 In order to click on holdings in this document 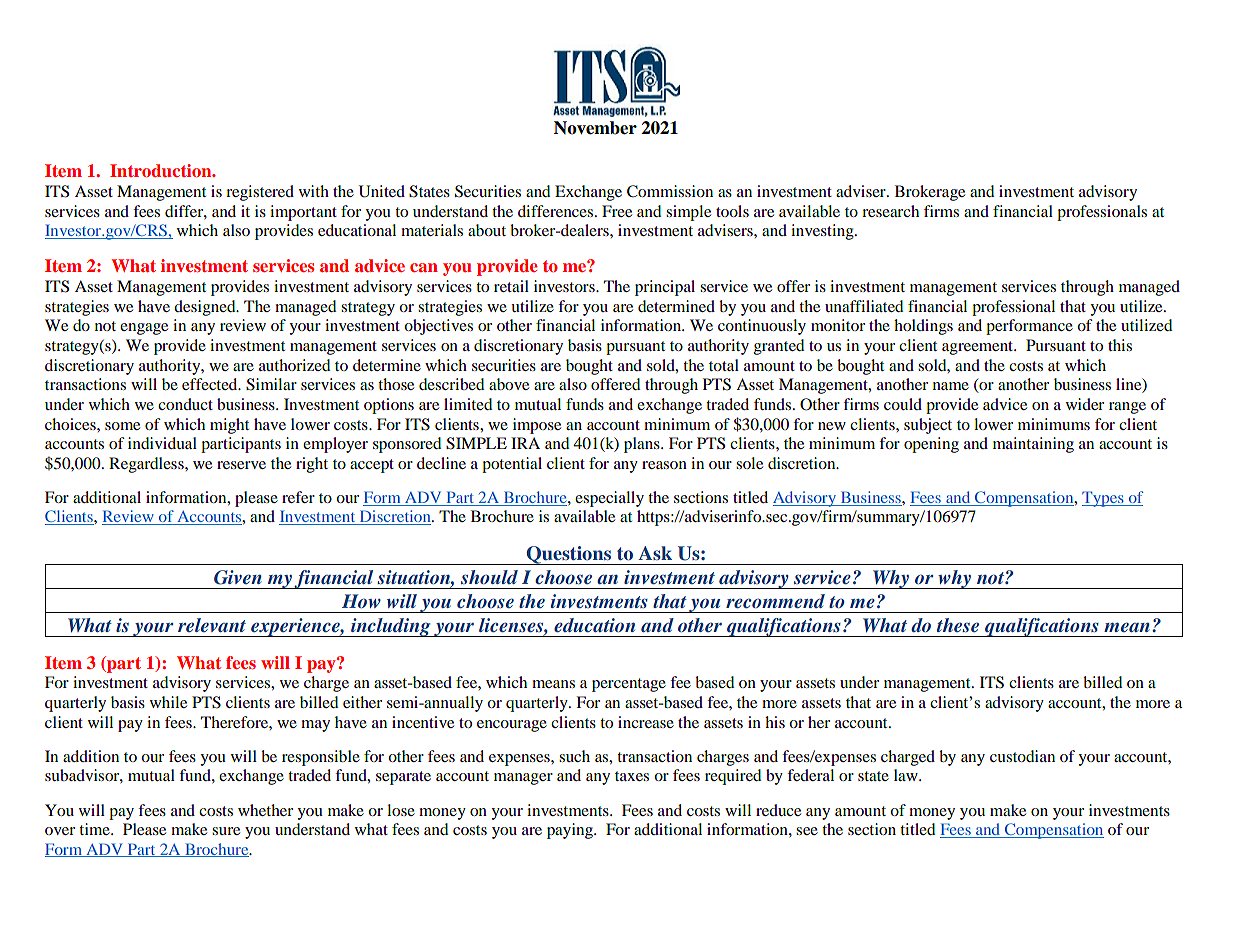, I will do `click(923, 327)`.
